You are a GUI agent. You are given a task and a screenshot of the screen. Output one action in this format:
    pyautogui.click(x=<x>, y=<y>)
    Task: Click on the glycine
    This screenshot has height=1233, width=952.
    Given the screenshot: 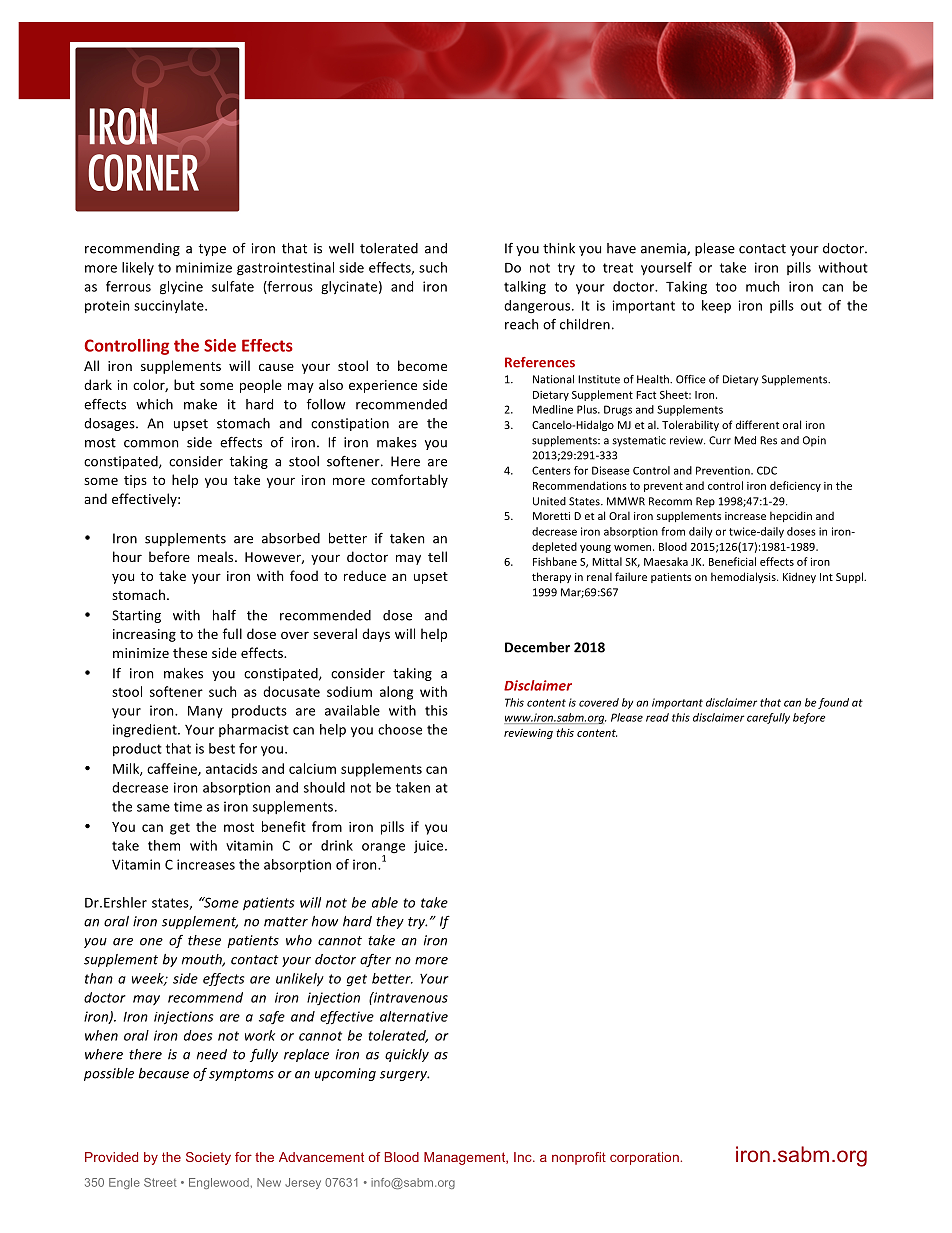 What is the action you would take?
    pyautogui.click(x=181, y=288)
